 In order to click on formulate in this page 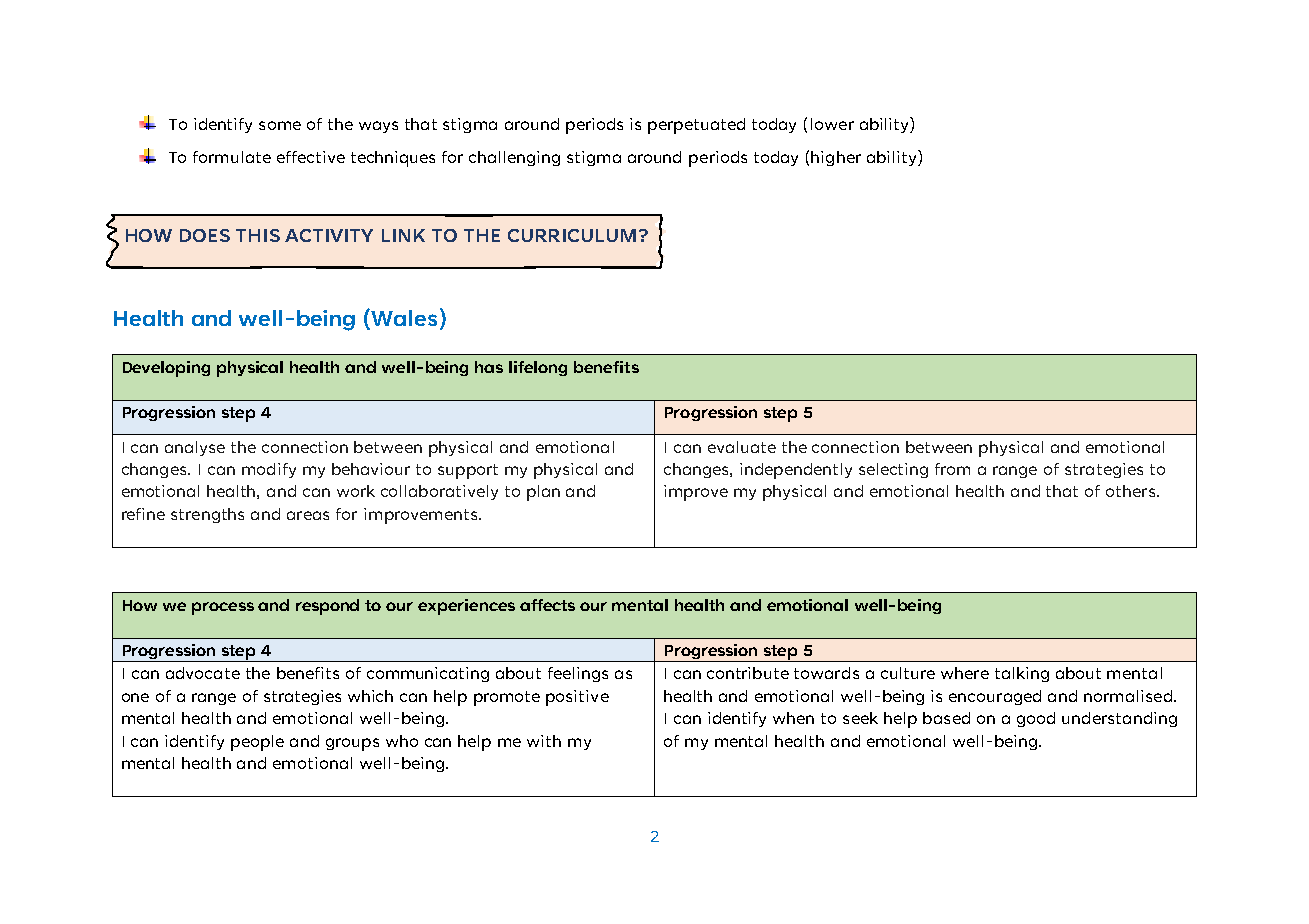, I will do `click(232, 157)`.
